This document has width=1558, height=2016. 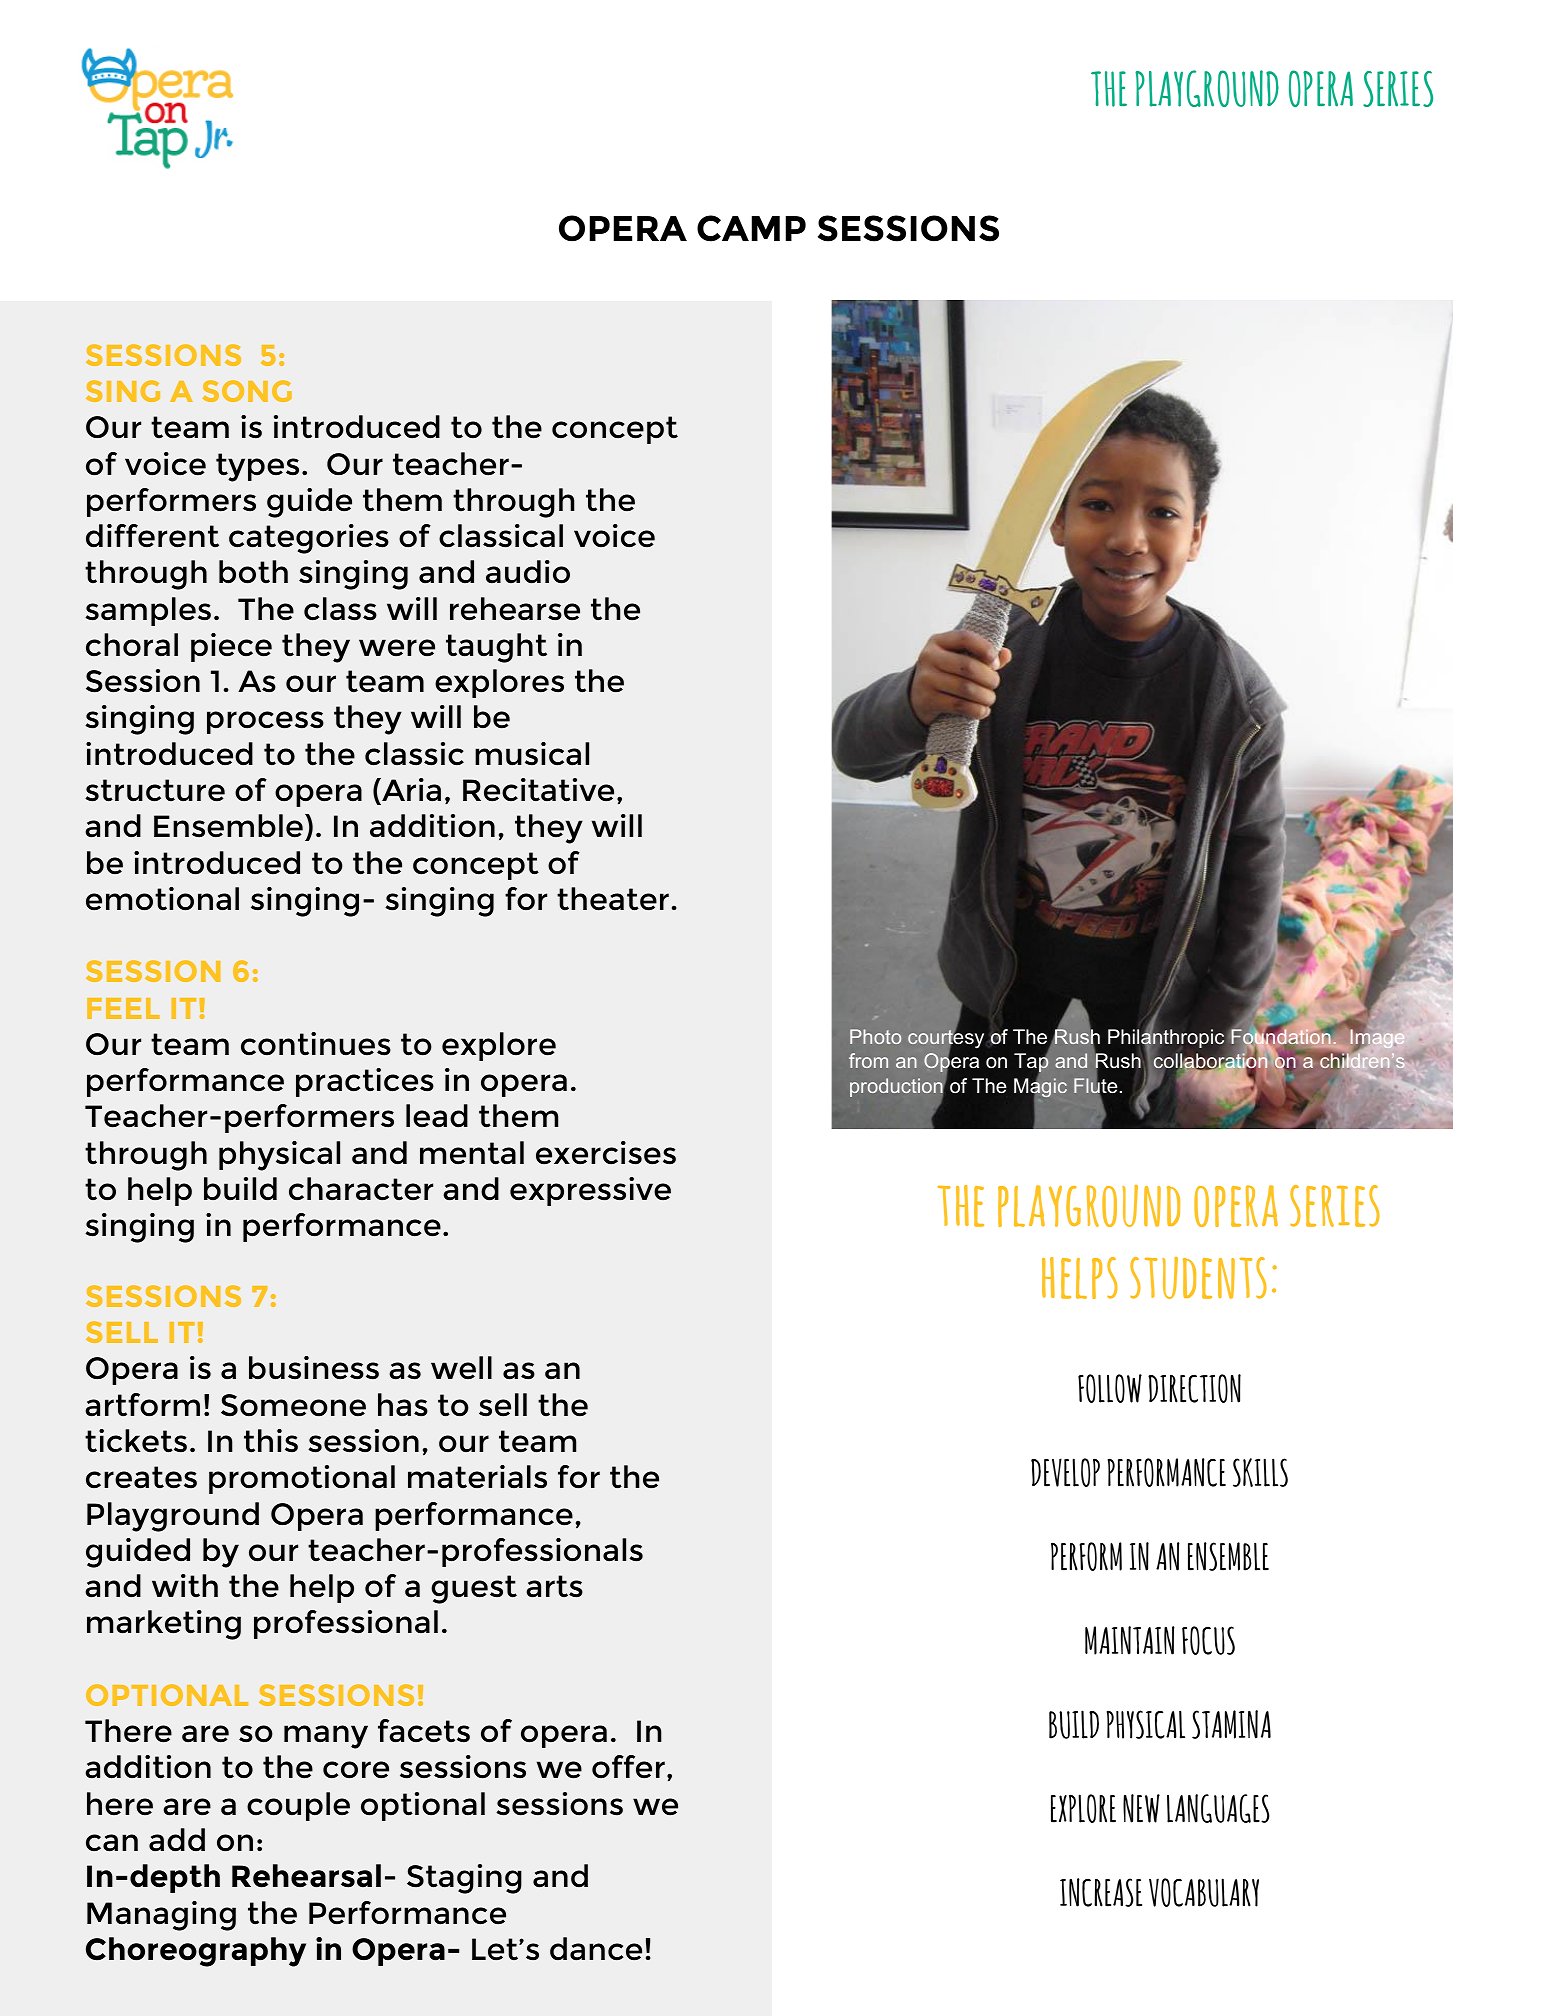 I want to click on arts, so click(x=554, y=1586).
